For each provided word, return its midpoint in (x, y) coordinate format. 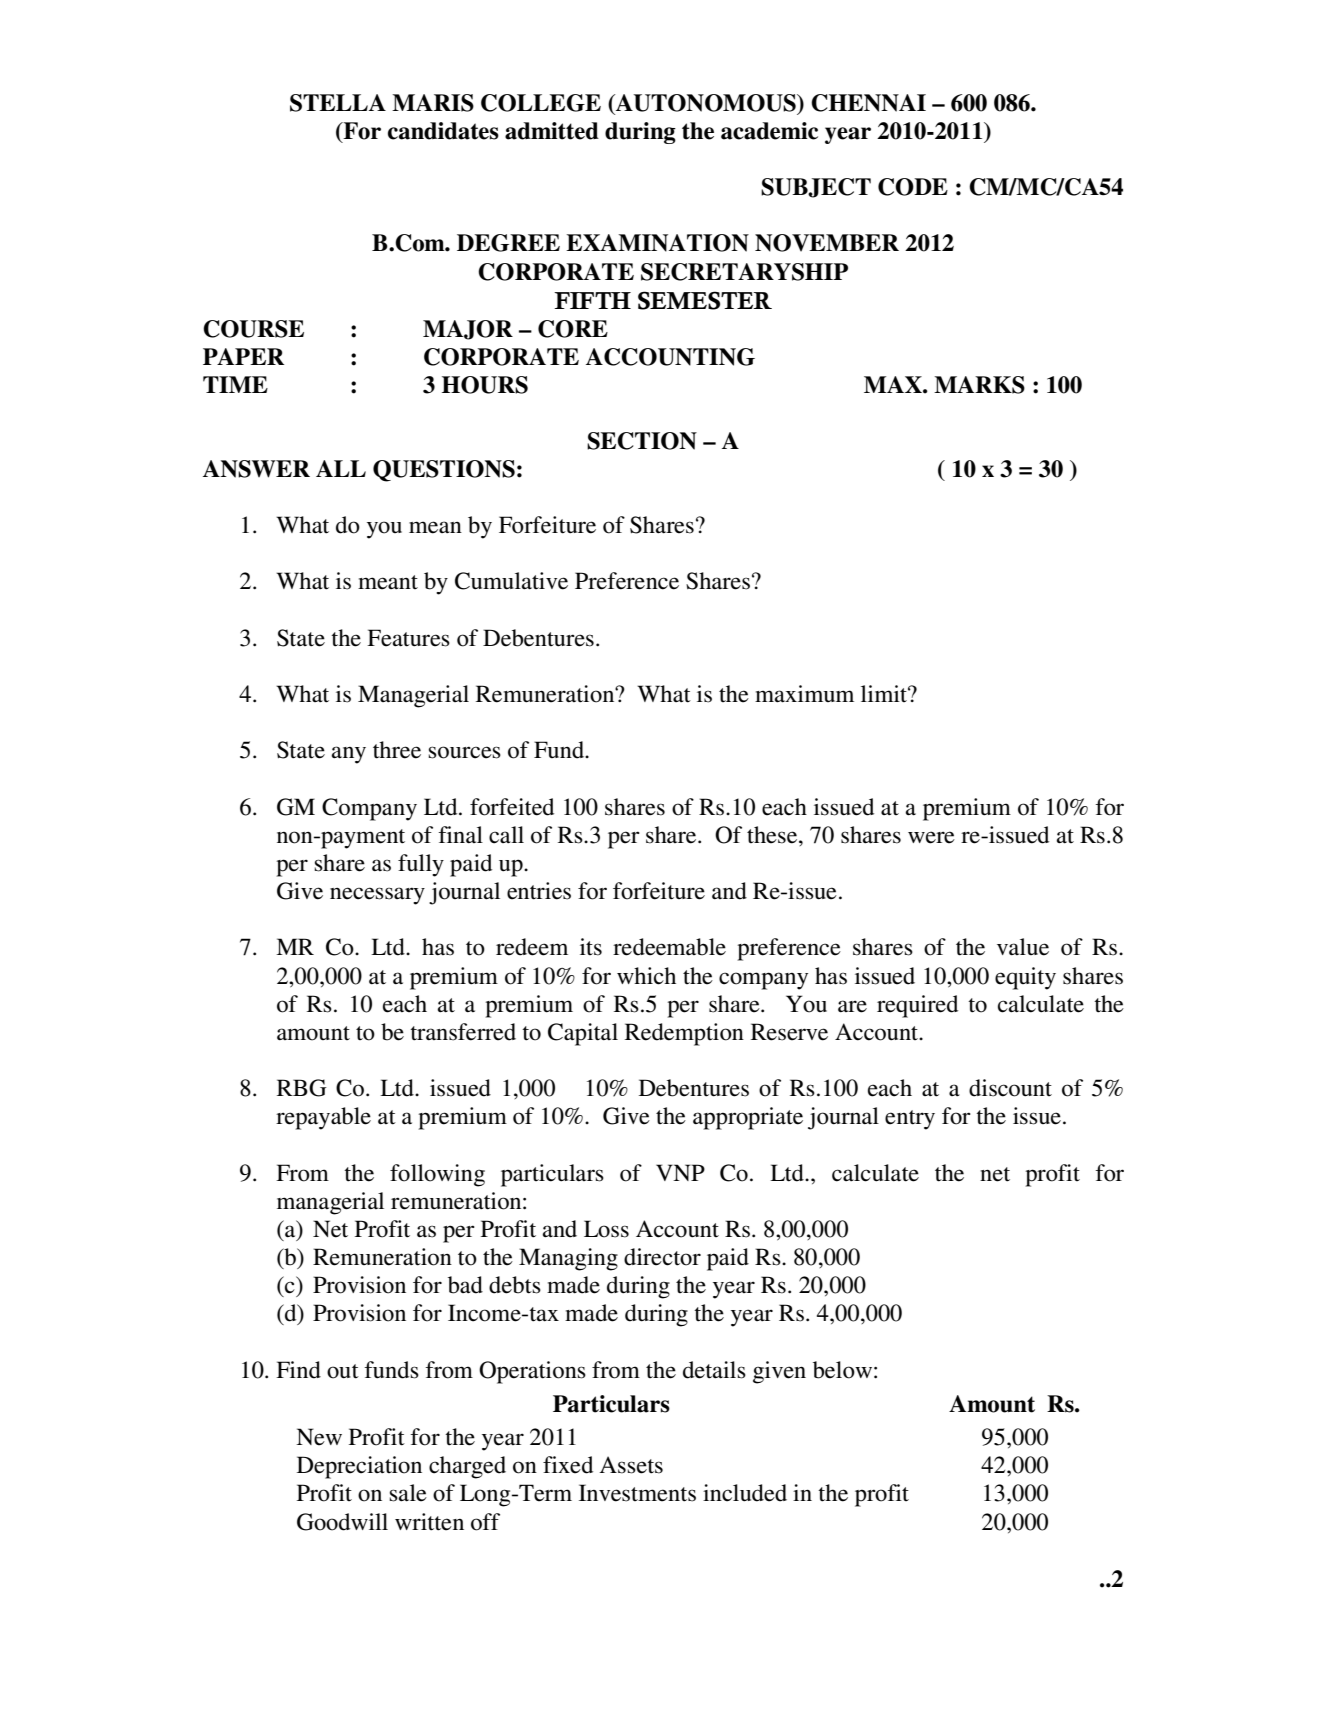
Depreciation (359, 1467)
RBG (302, 1088)
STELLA (338, 103)
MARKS (979, 385)
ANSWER (256, 469)
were (931, 837)
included (745, 1493)
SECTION (642, 441)
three (397, 750)
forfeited (512, 807)
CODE (913, 187)
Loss (606, 1229)
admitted (552, 131)
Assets (631, 1465)
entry (910, 1120)
